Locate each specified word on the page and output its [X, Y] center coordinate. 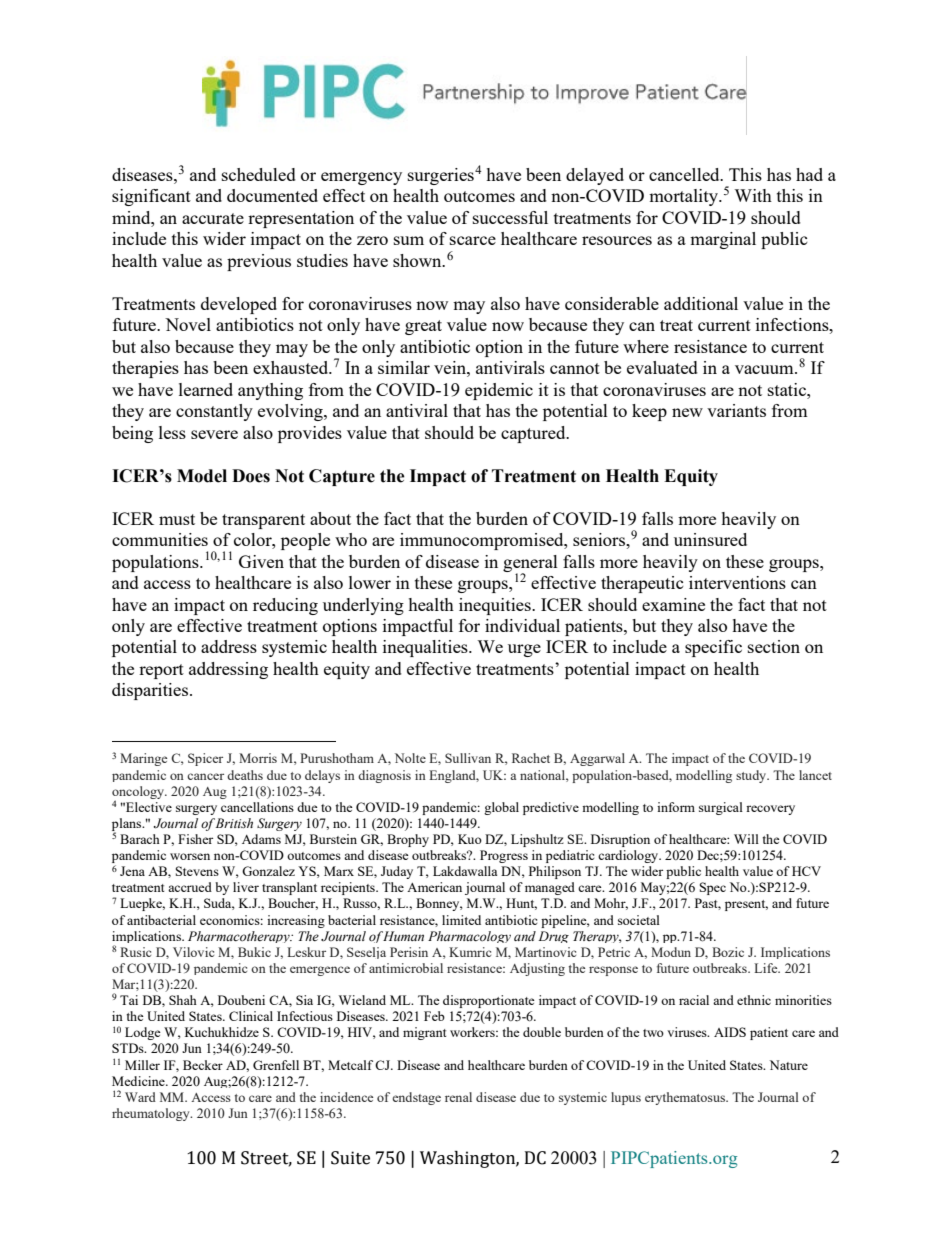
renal [458, 1097]
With [753, 195]
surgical [721, 808]
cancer [205, 776]
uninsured [710, 539]
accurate [213, 218]
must [177, 519]
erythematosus [686, 1098]
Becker [203, 1065]
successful [510, 217]
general [530, 564]
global [501, 808]
